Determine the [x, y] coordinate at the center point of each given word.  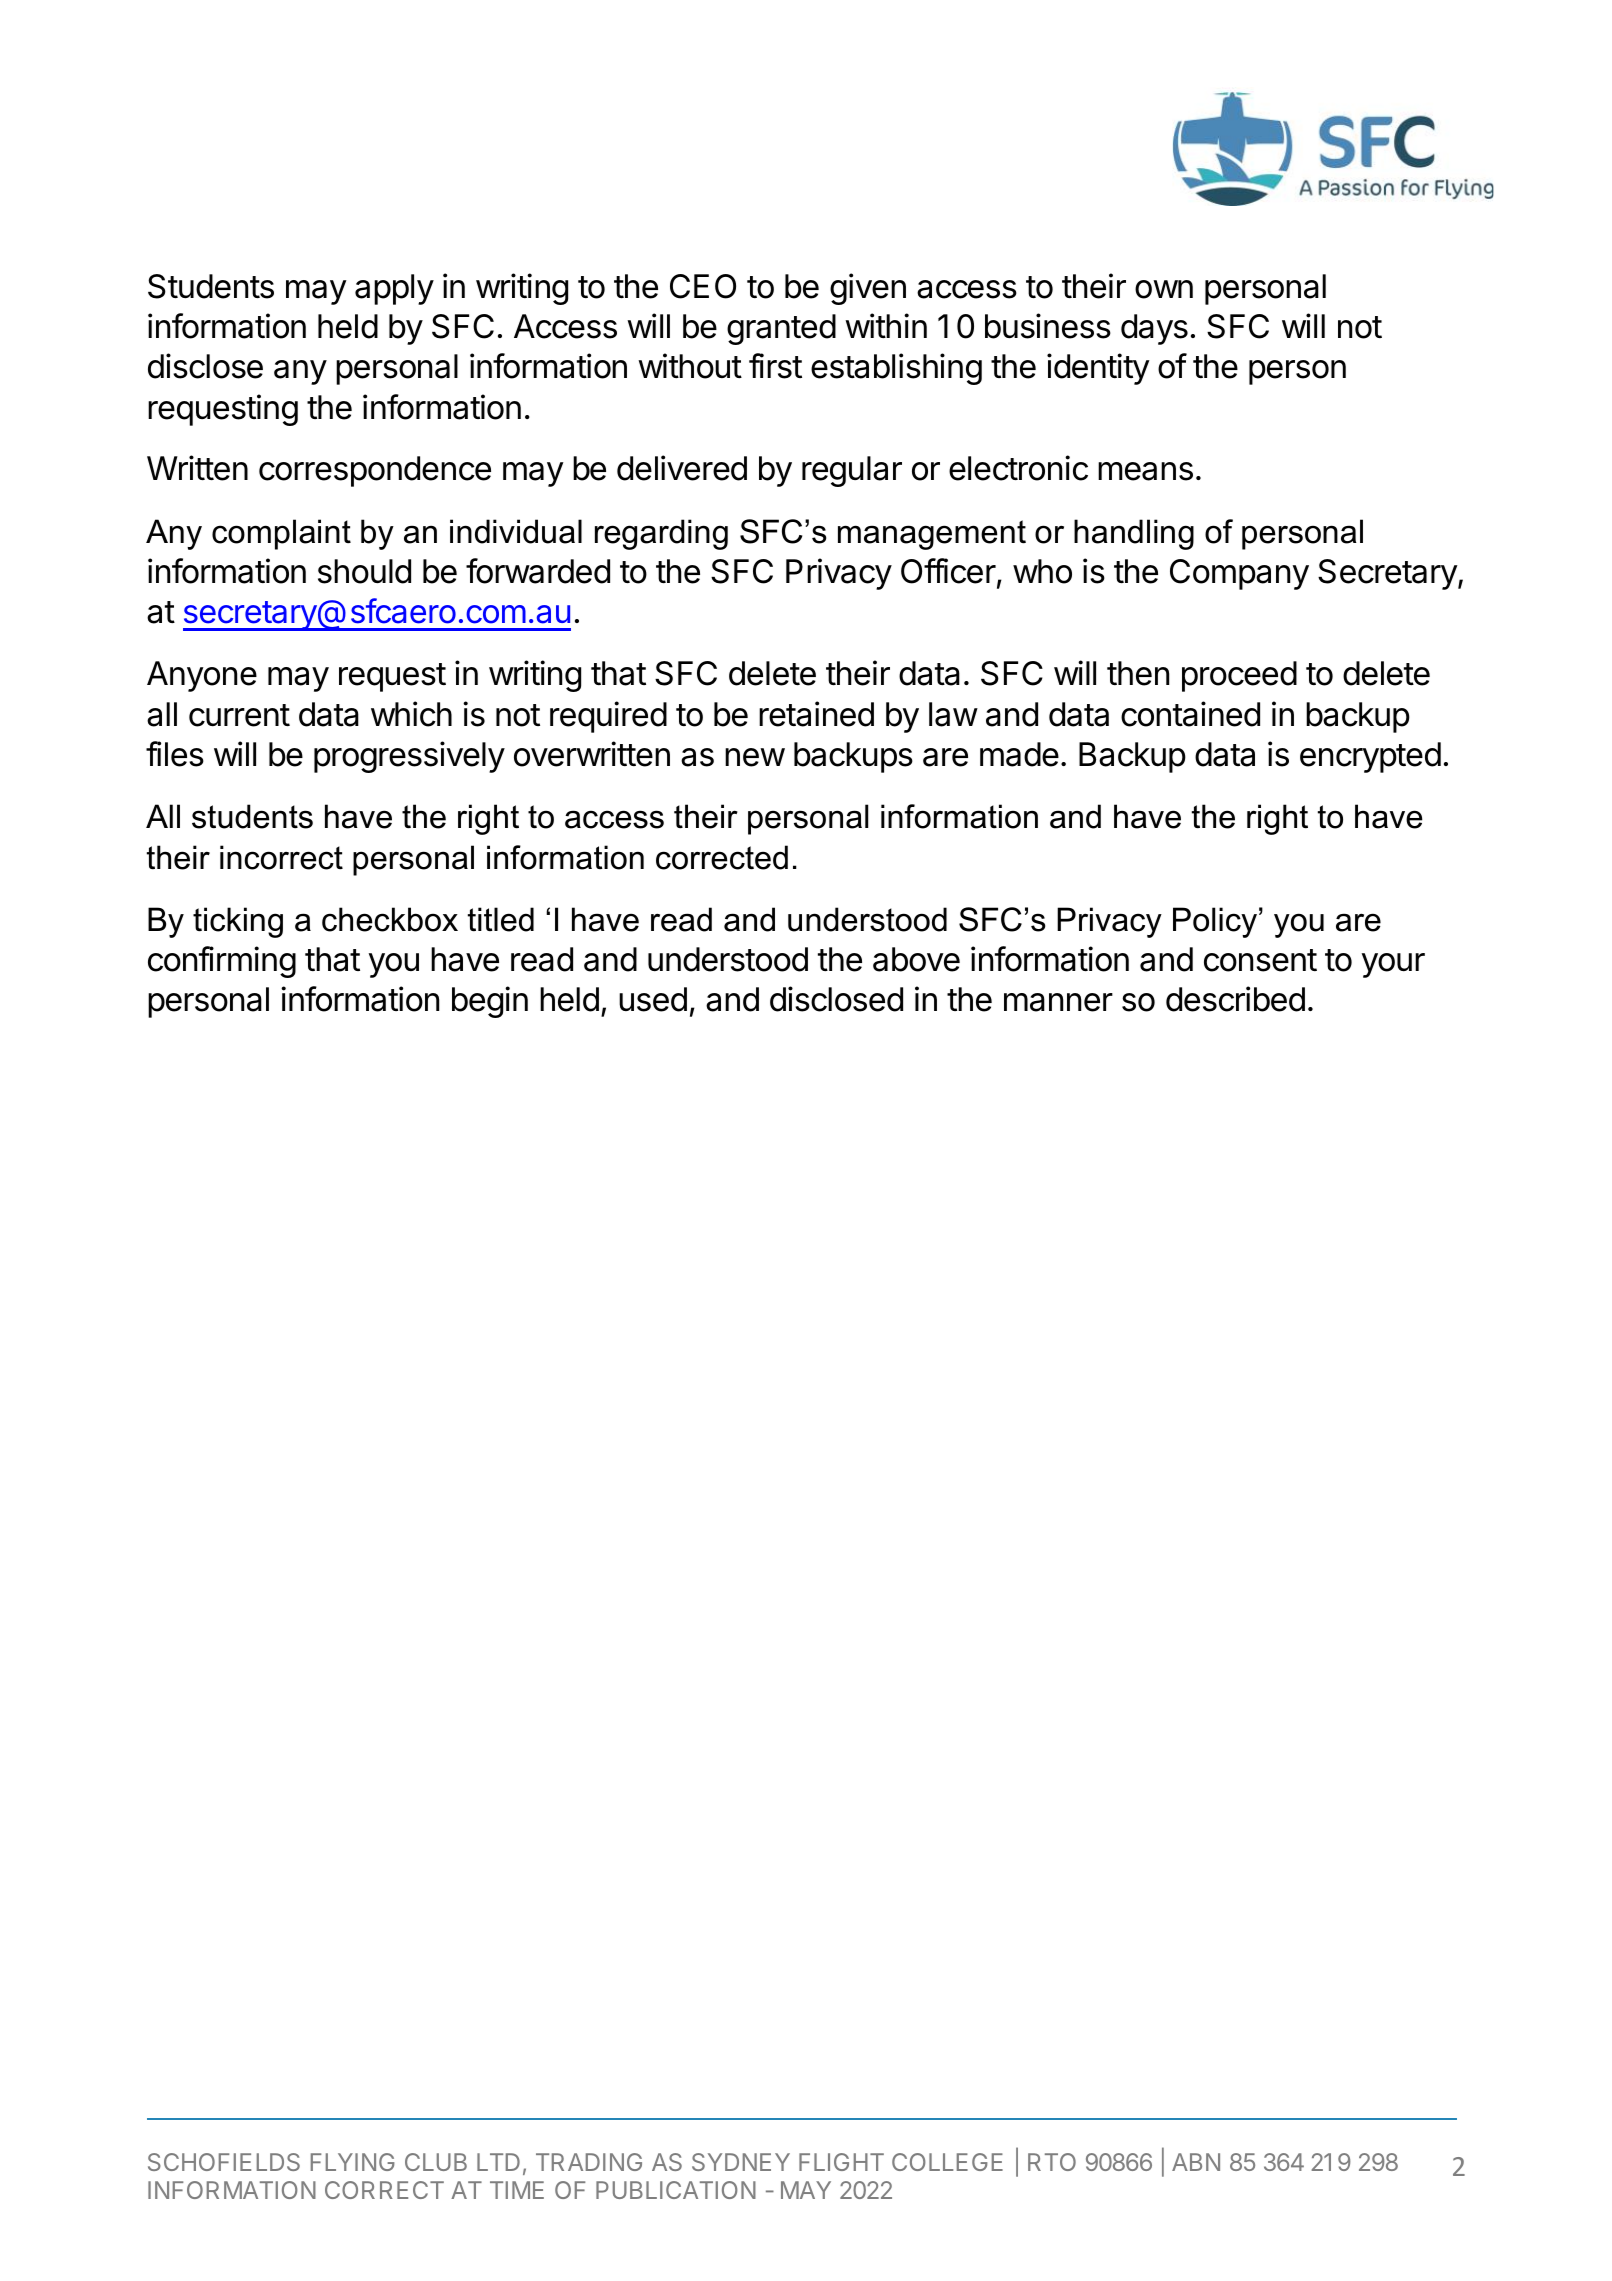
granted [781, 329]
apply [394, 289]
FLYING [353, 2162]
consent [1260, 960]
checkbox [390, 919]
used [653, 999]
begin [490, 1002]
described [1235, 999]
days [1154, 329]
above [916, 959]
